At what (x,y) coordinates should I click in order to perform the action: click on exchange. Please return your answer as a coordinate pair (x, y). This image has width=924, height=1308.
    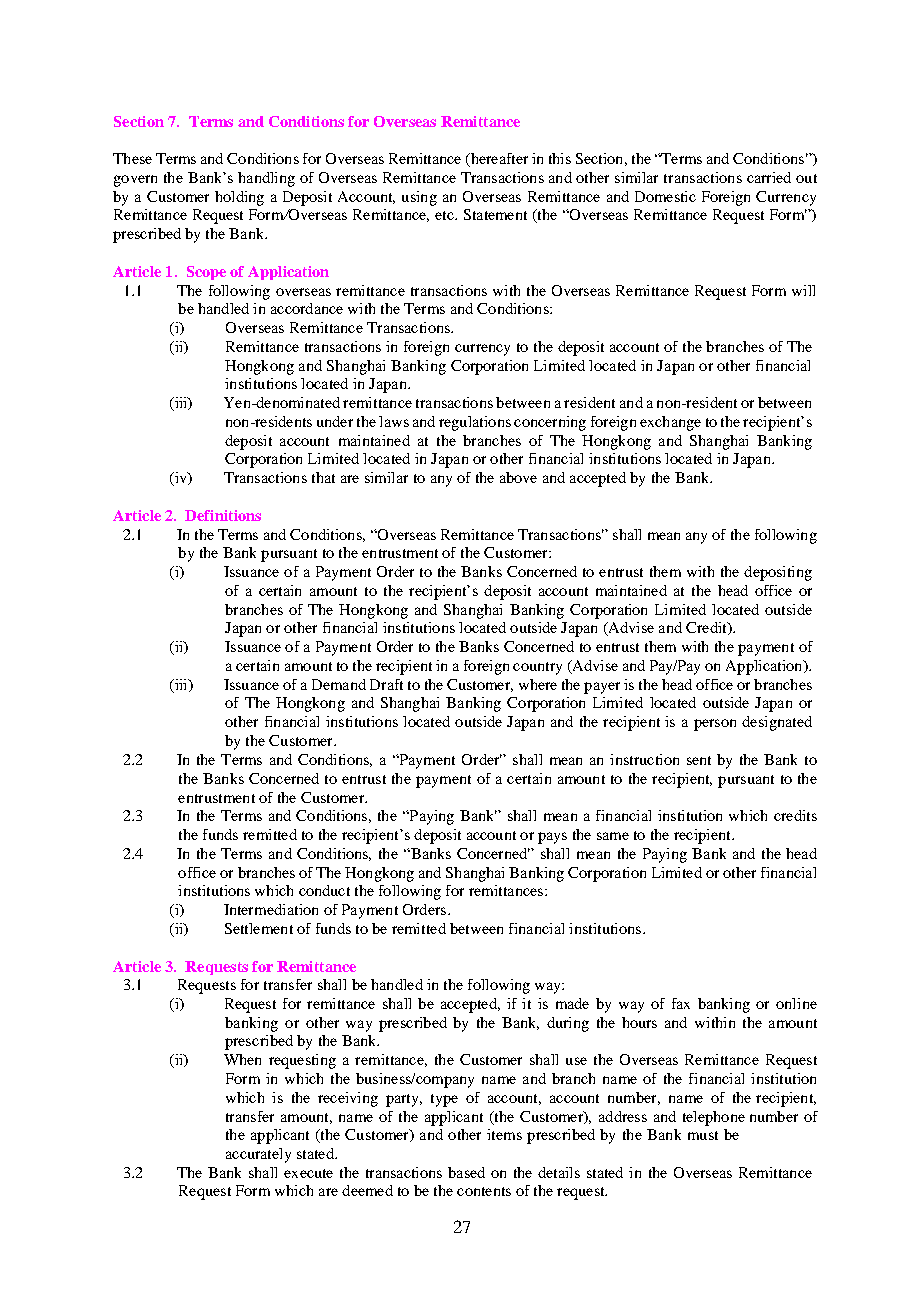
    Looking at the image, I should click on (670, 423).
